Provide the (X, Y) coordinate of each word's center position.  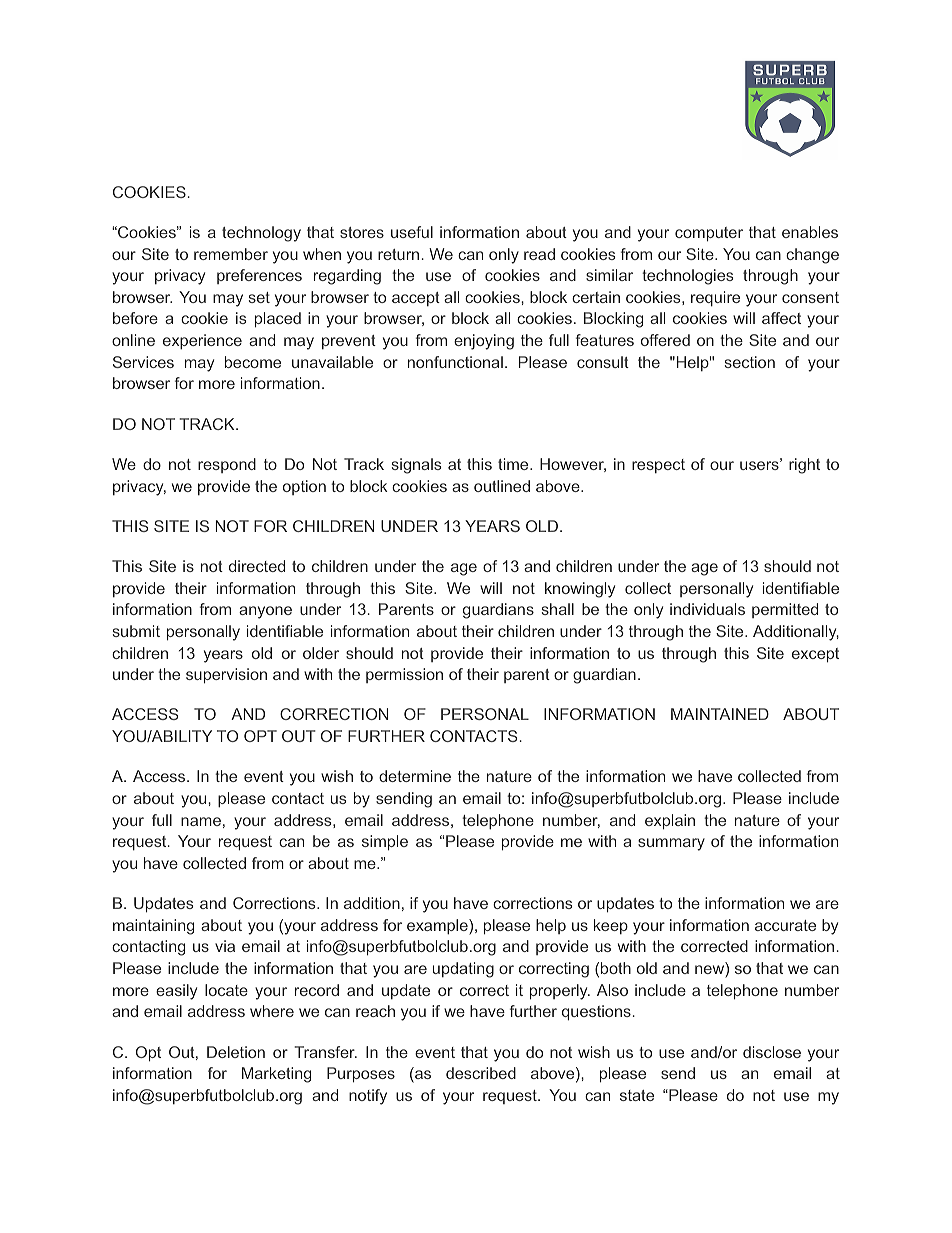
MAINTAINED (720, 714)
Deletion (236, 1052)
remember (231, 254)
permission (404, 675)
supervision (226, 675)
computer (709, 234)
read (539, 254)
